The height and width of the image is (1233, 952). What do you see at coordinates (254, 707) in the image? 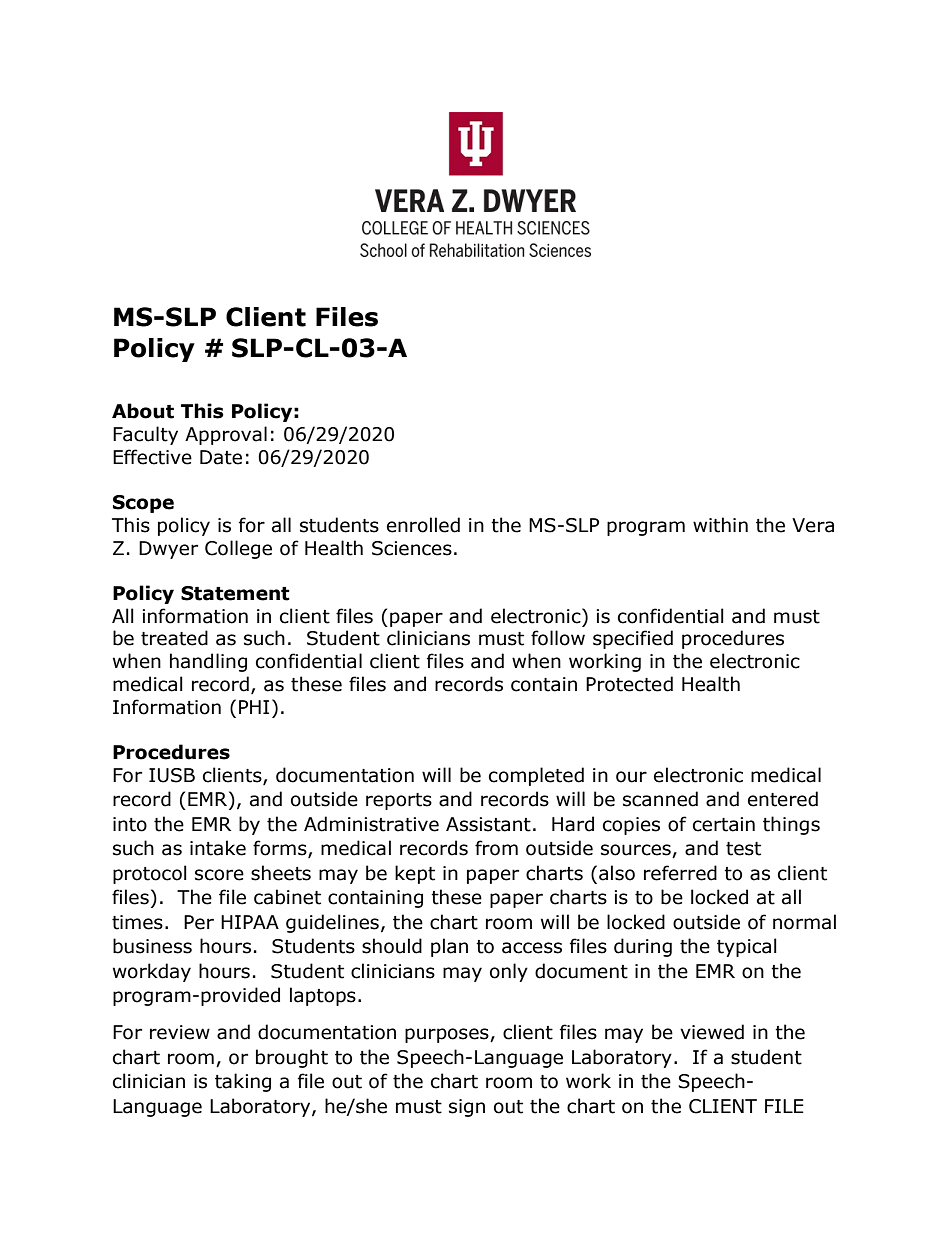
I see `PHI` at bounding box center [254, 707].
